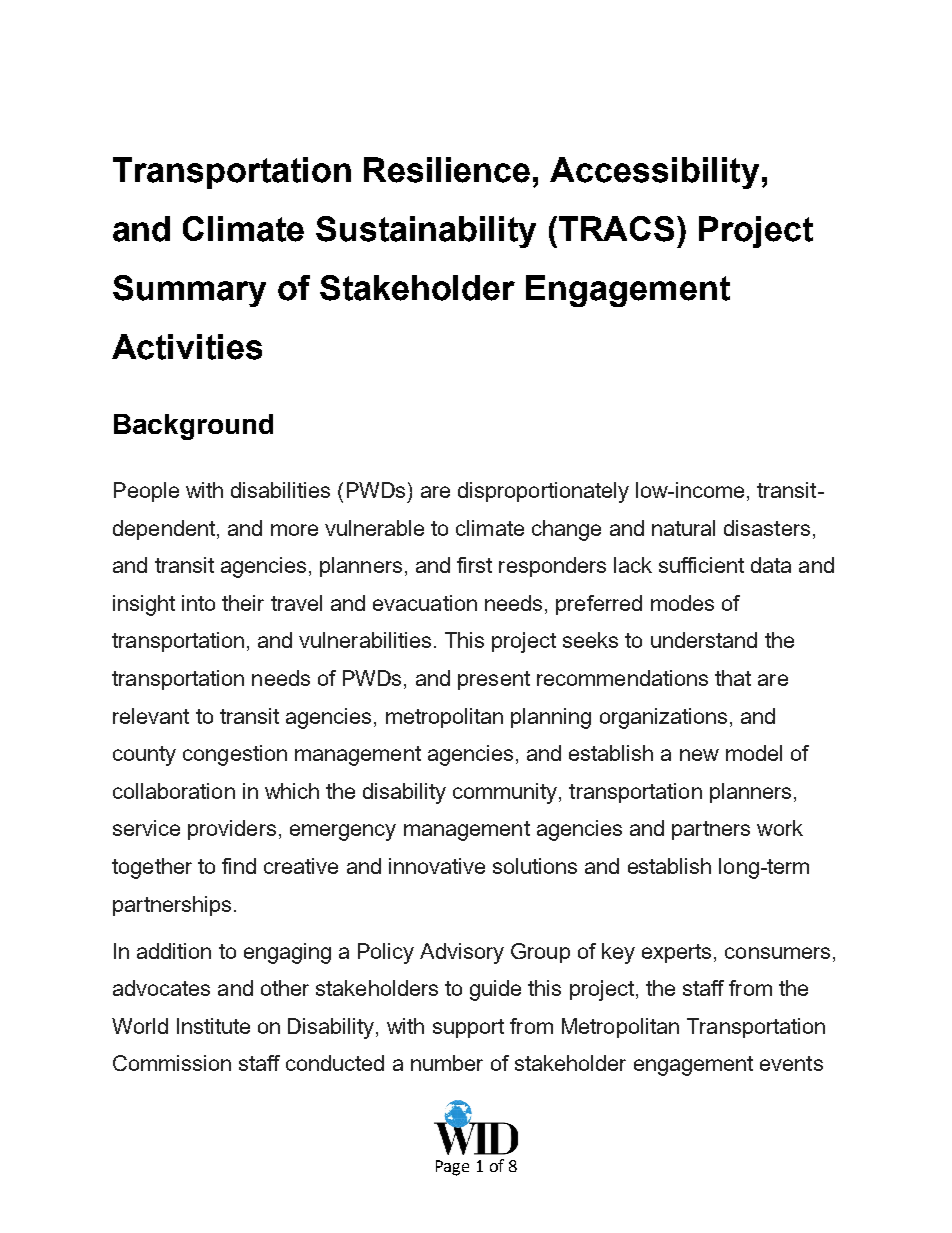  Describe the element at coordinates (426, 232) in the document. I see `Sustainability` at that location.
